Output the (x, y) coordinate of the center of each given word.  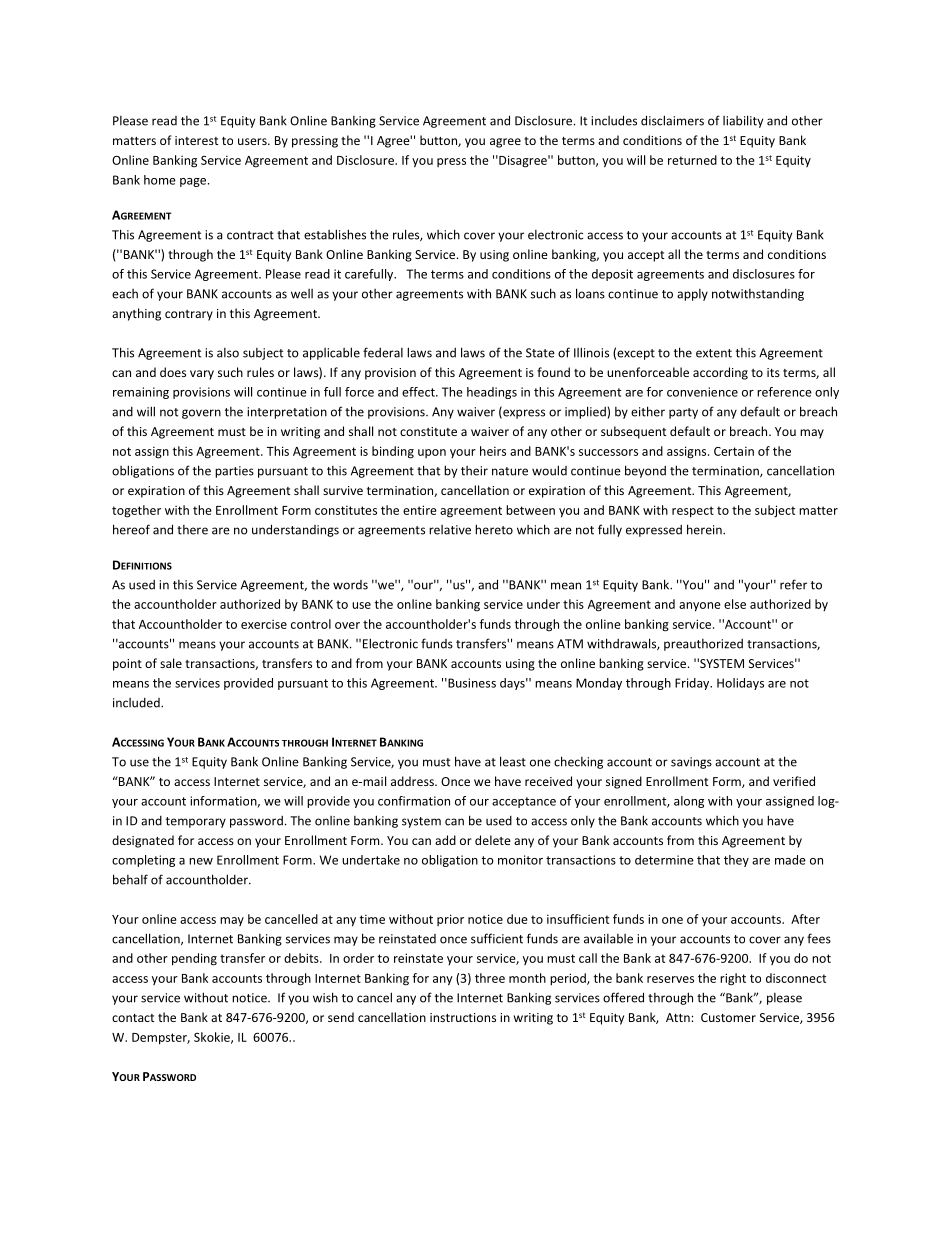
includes (614, 120)
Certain (734, 451)
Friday (693, 684)
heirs (493, 451)
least (513, 761)
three (490, 978)
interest (196, 140)
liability (743, 121)
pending (194, 959)
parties (234, 472)
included (137, 703)
